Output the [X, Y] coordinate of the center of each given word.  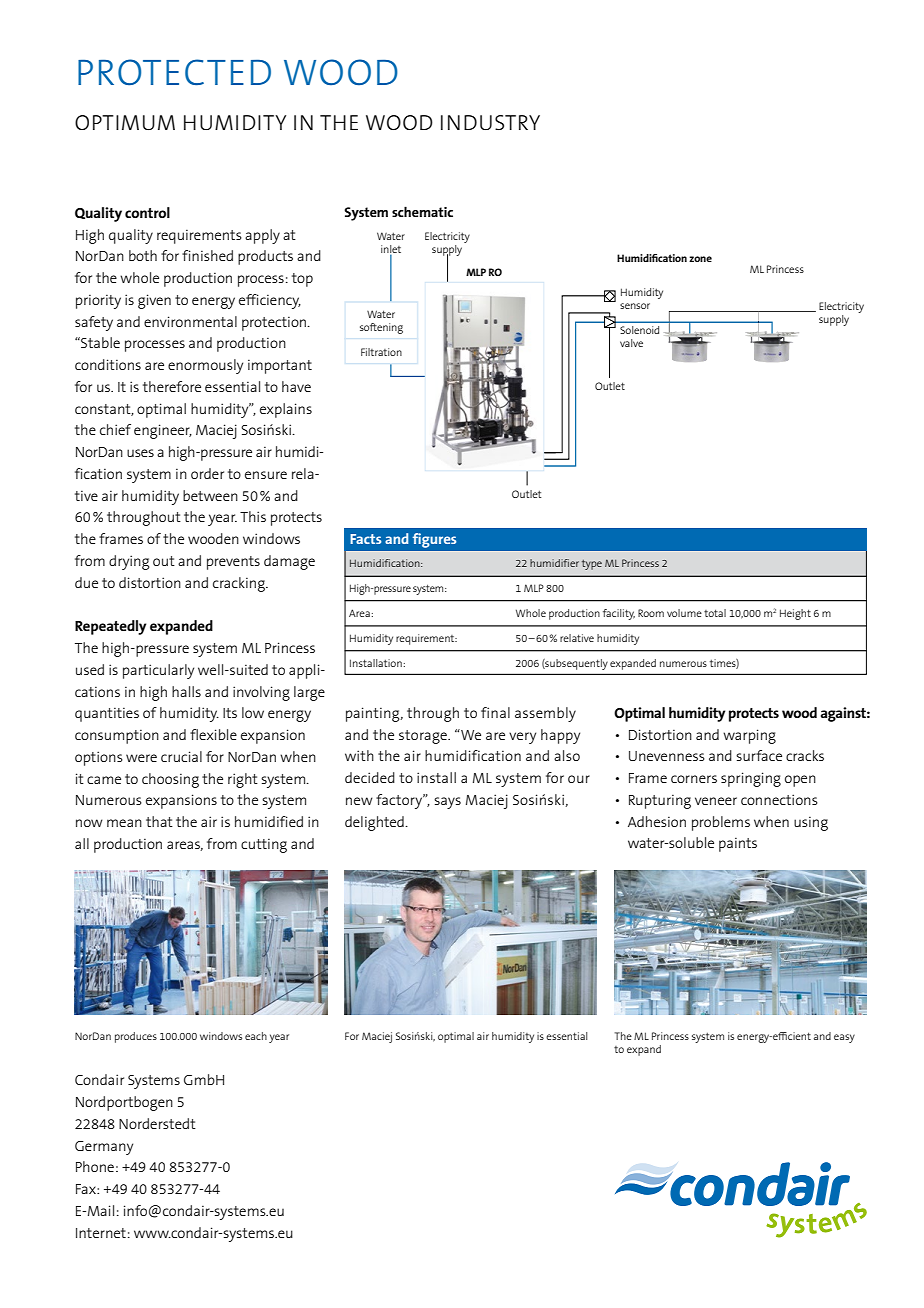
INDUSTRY [490, 122]
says [447, 803]
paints [738, 845]
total [715, 613]
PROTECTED [174, 72]
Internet [101, 1233]
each [256, 1036]
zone [700, 259]
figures [434, 540]
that [159, 821]
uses [140, 453]
